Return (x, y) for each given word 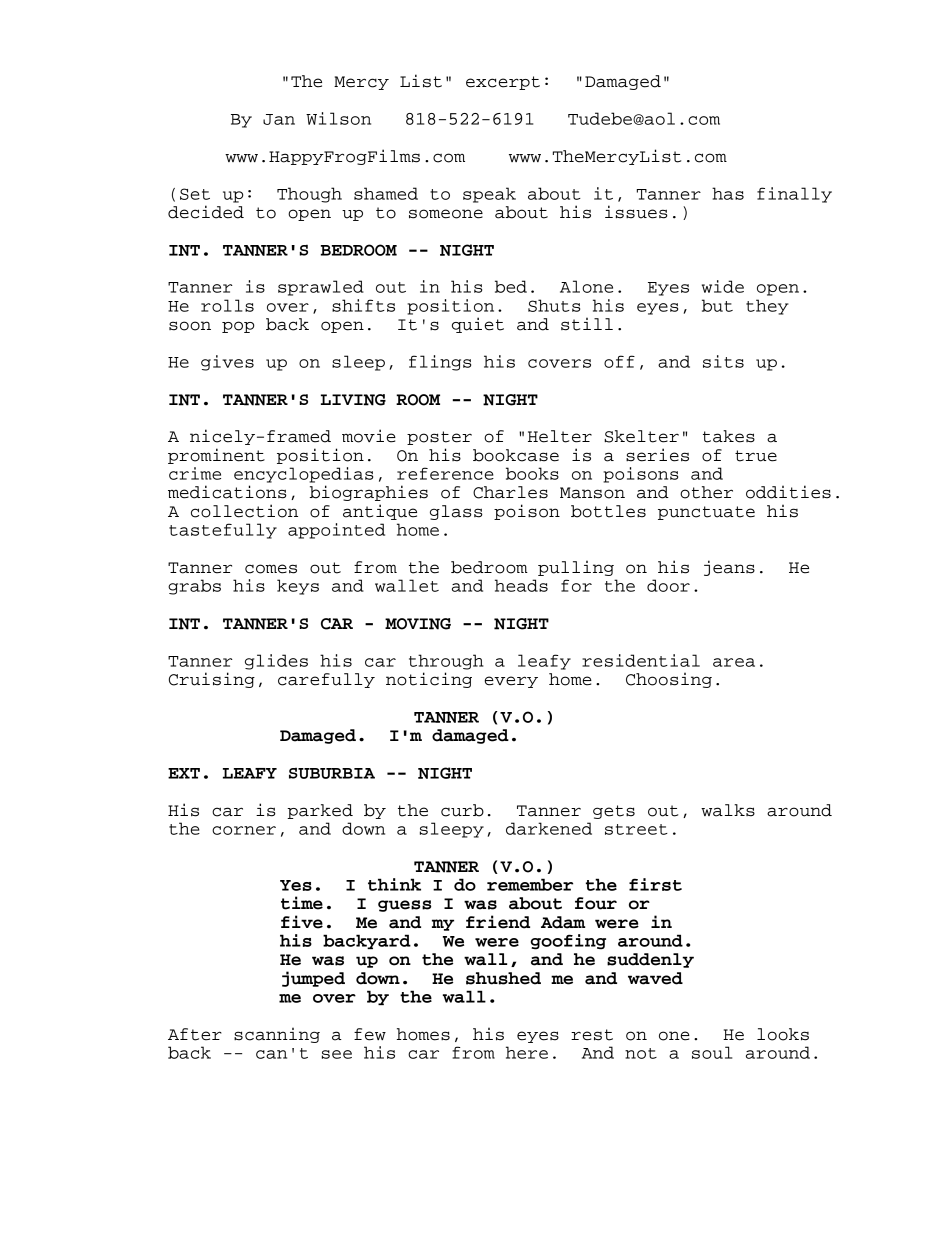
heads (521, 585)
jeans (729, 568)
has (728, 193)
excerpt (503, 83)
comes (271, 569)
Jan (279, 119)
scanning (277, 1035)
